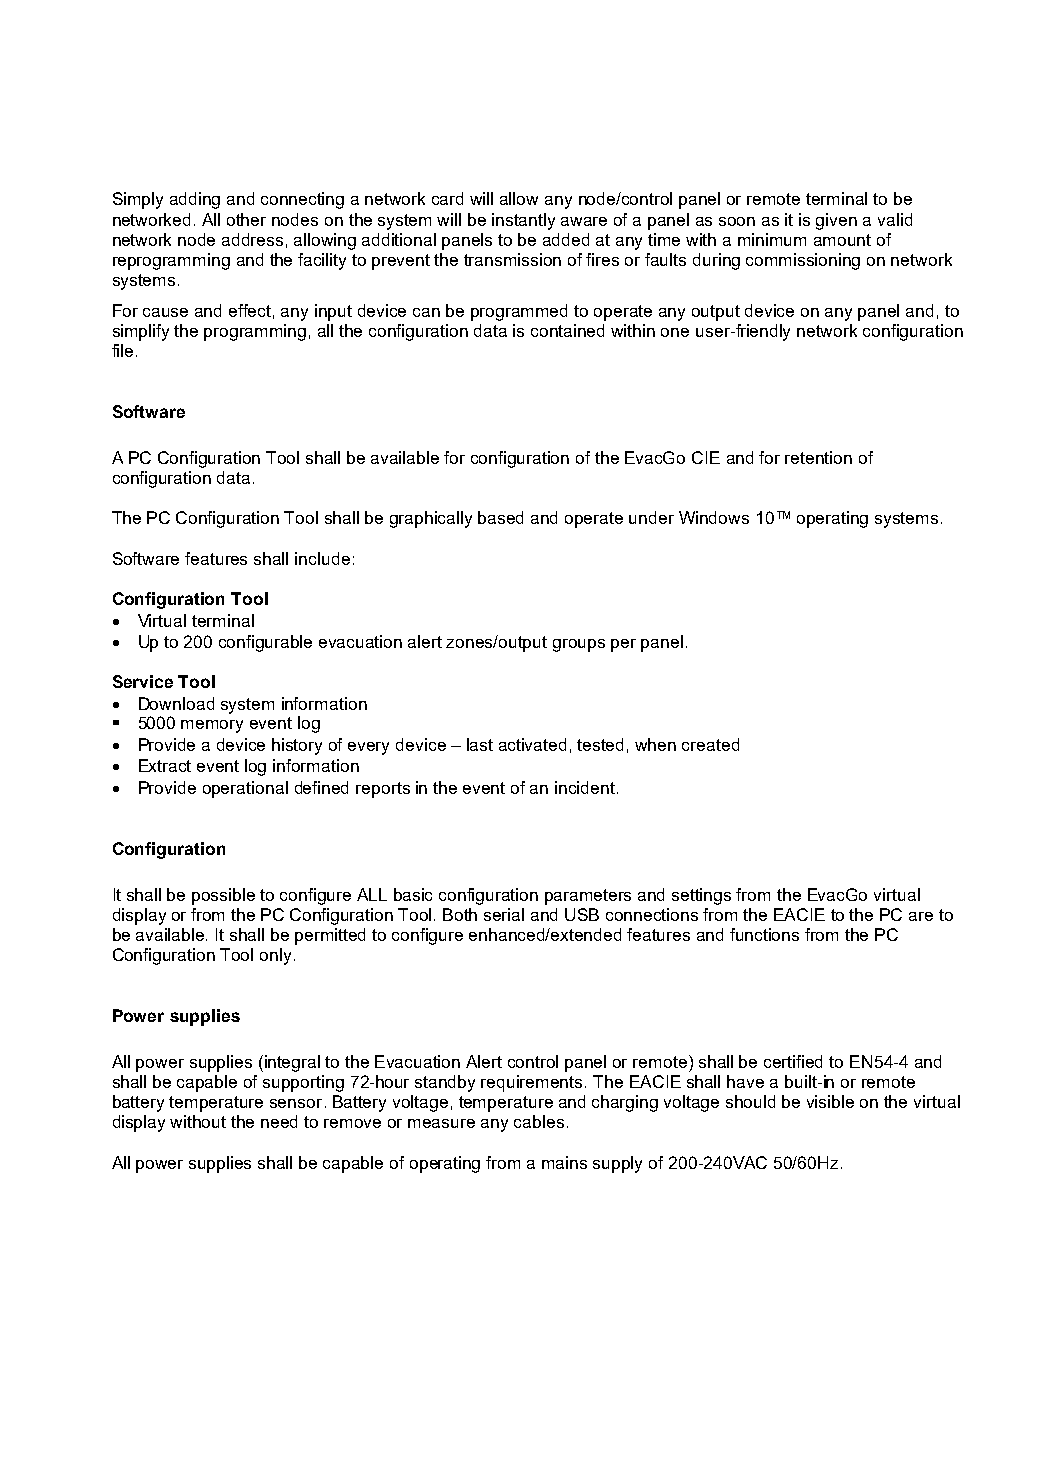 This screenshot has width=1043, height=1476. I want to click on file, so click(122, 350).
